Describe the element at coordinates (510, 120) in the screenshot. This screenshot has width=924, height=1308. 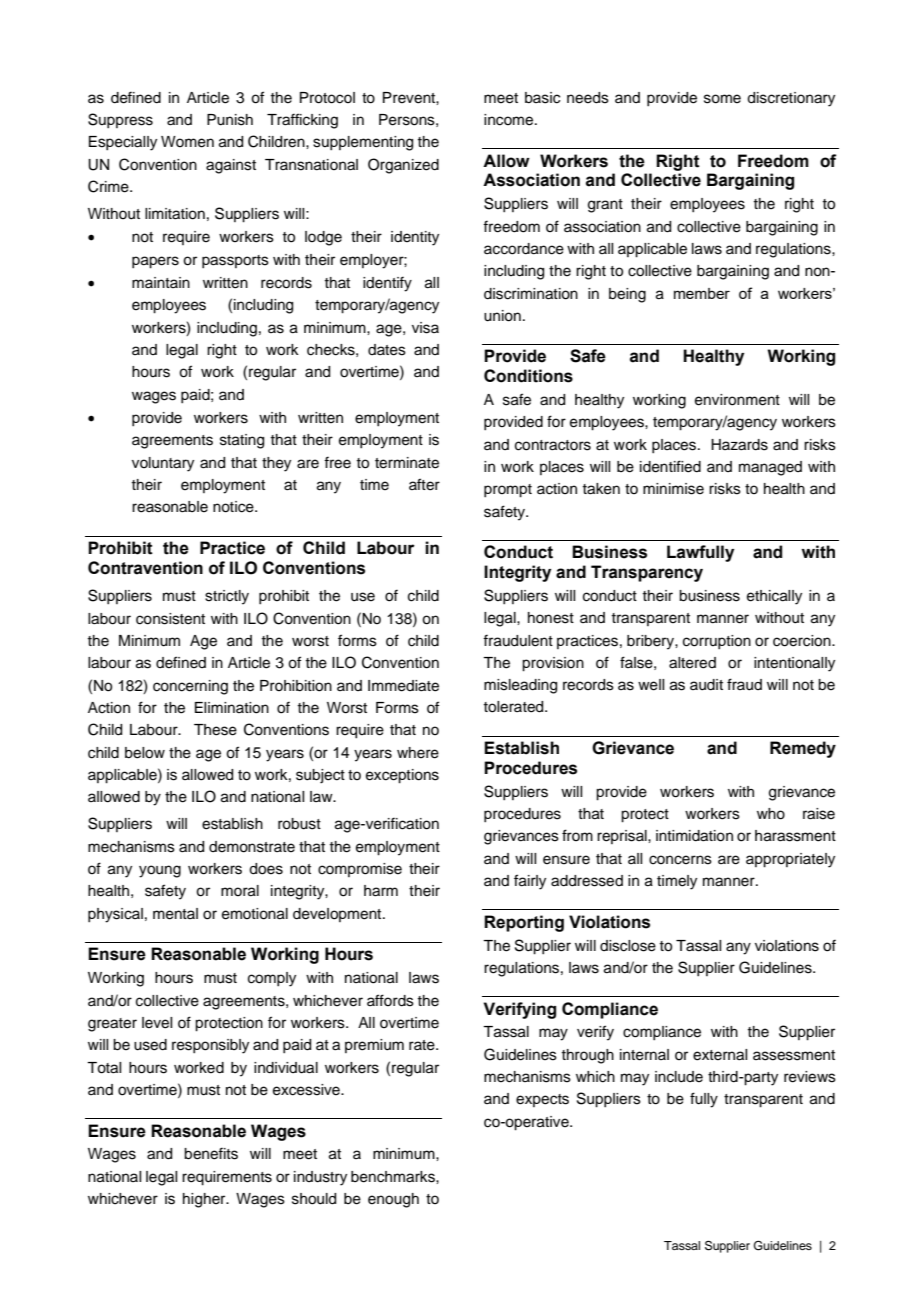
I see `income` at that location.
